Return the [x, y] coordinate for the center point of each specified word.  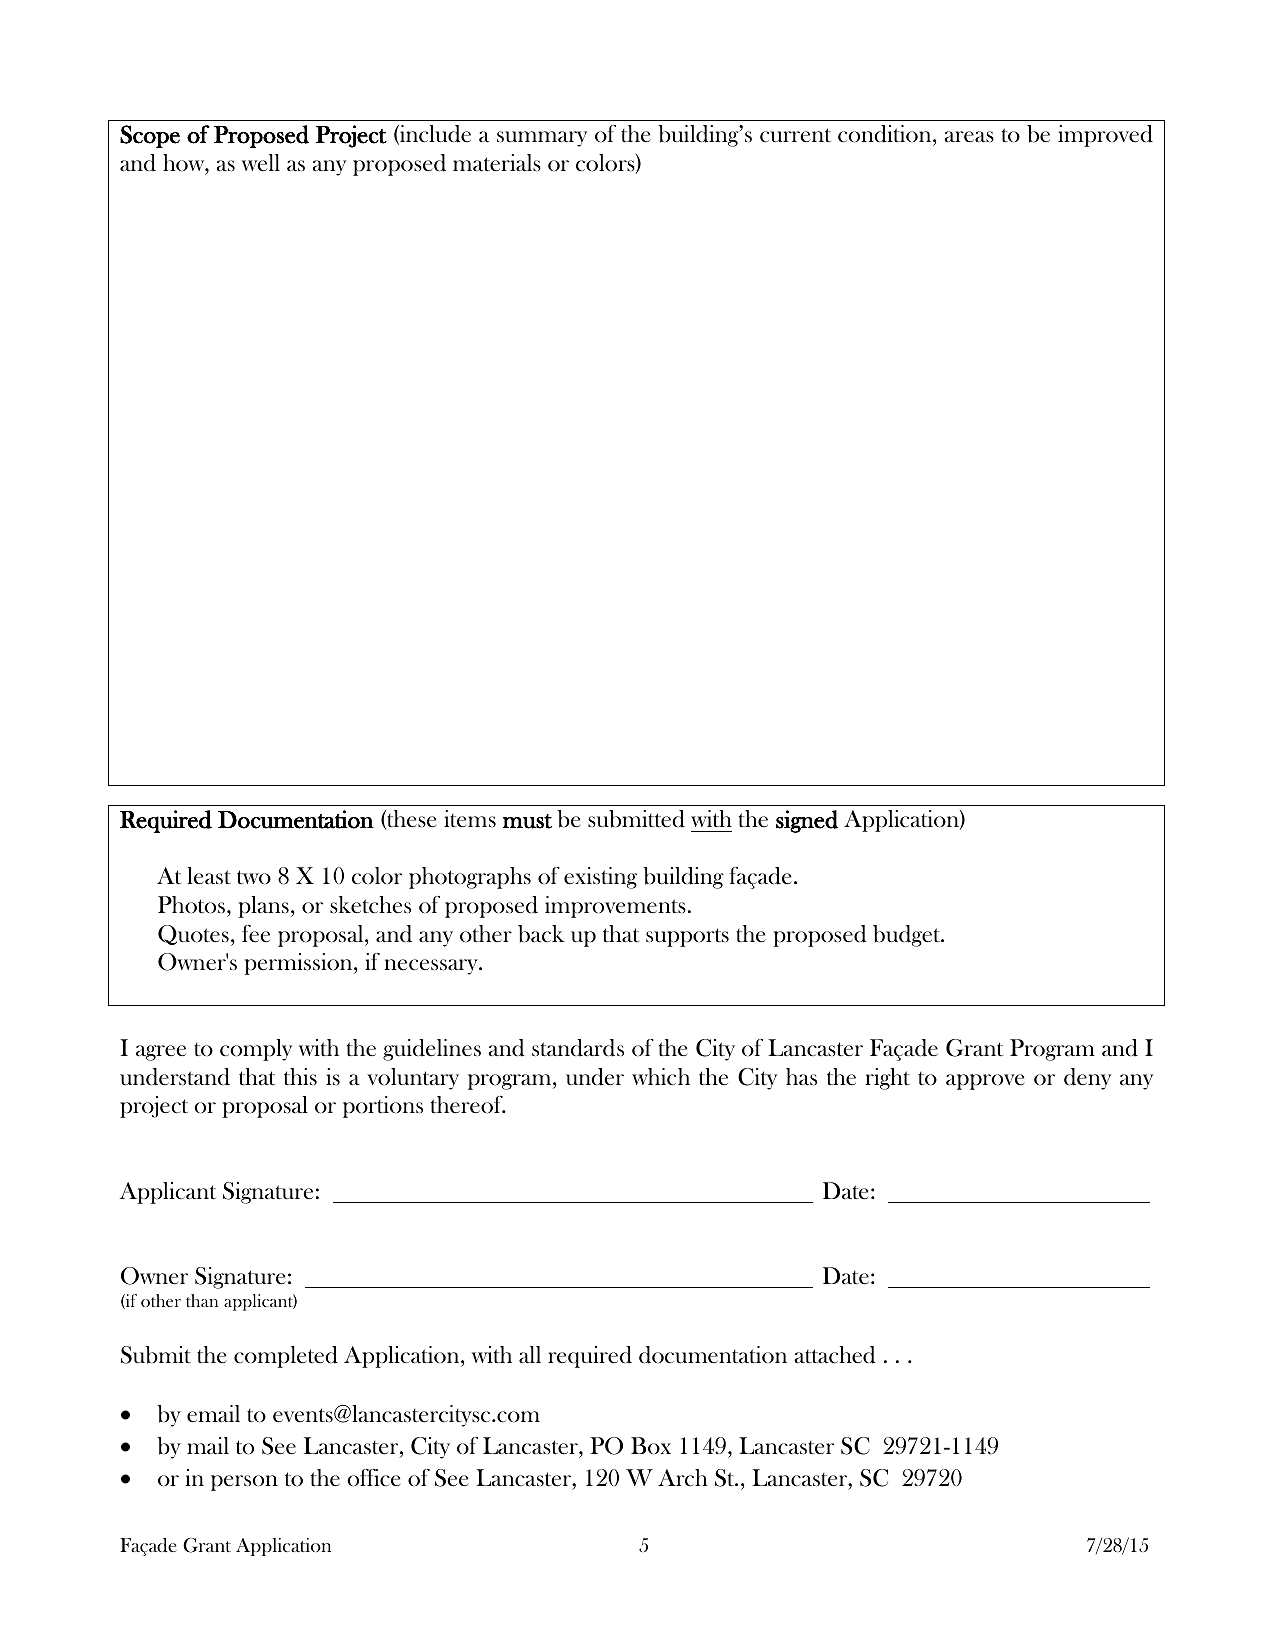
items [470, 819]
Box [651, 1446]
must [527, 821]
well [261, 162]
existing [600, 878]
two [254, 877]
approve [985, 1082]
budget [908, 936]
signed [807, 821]
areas [969, 137]
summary [542, 139]
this [300, 1077]
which [661, 1077]
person [244, 1483]
